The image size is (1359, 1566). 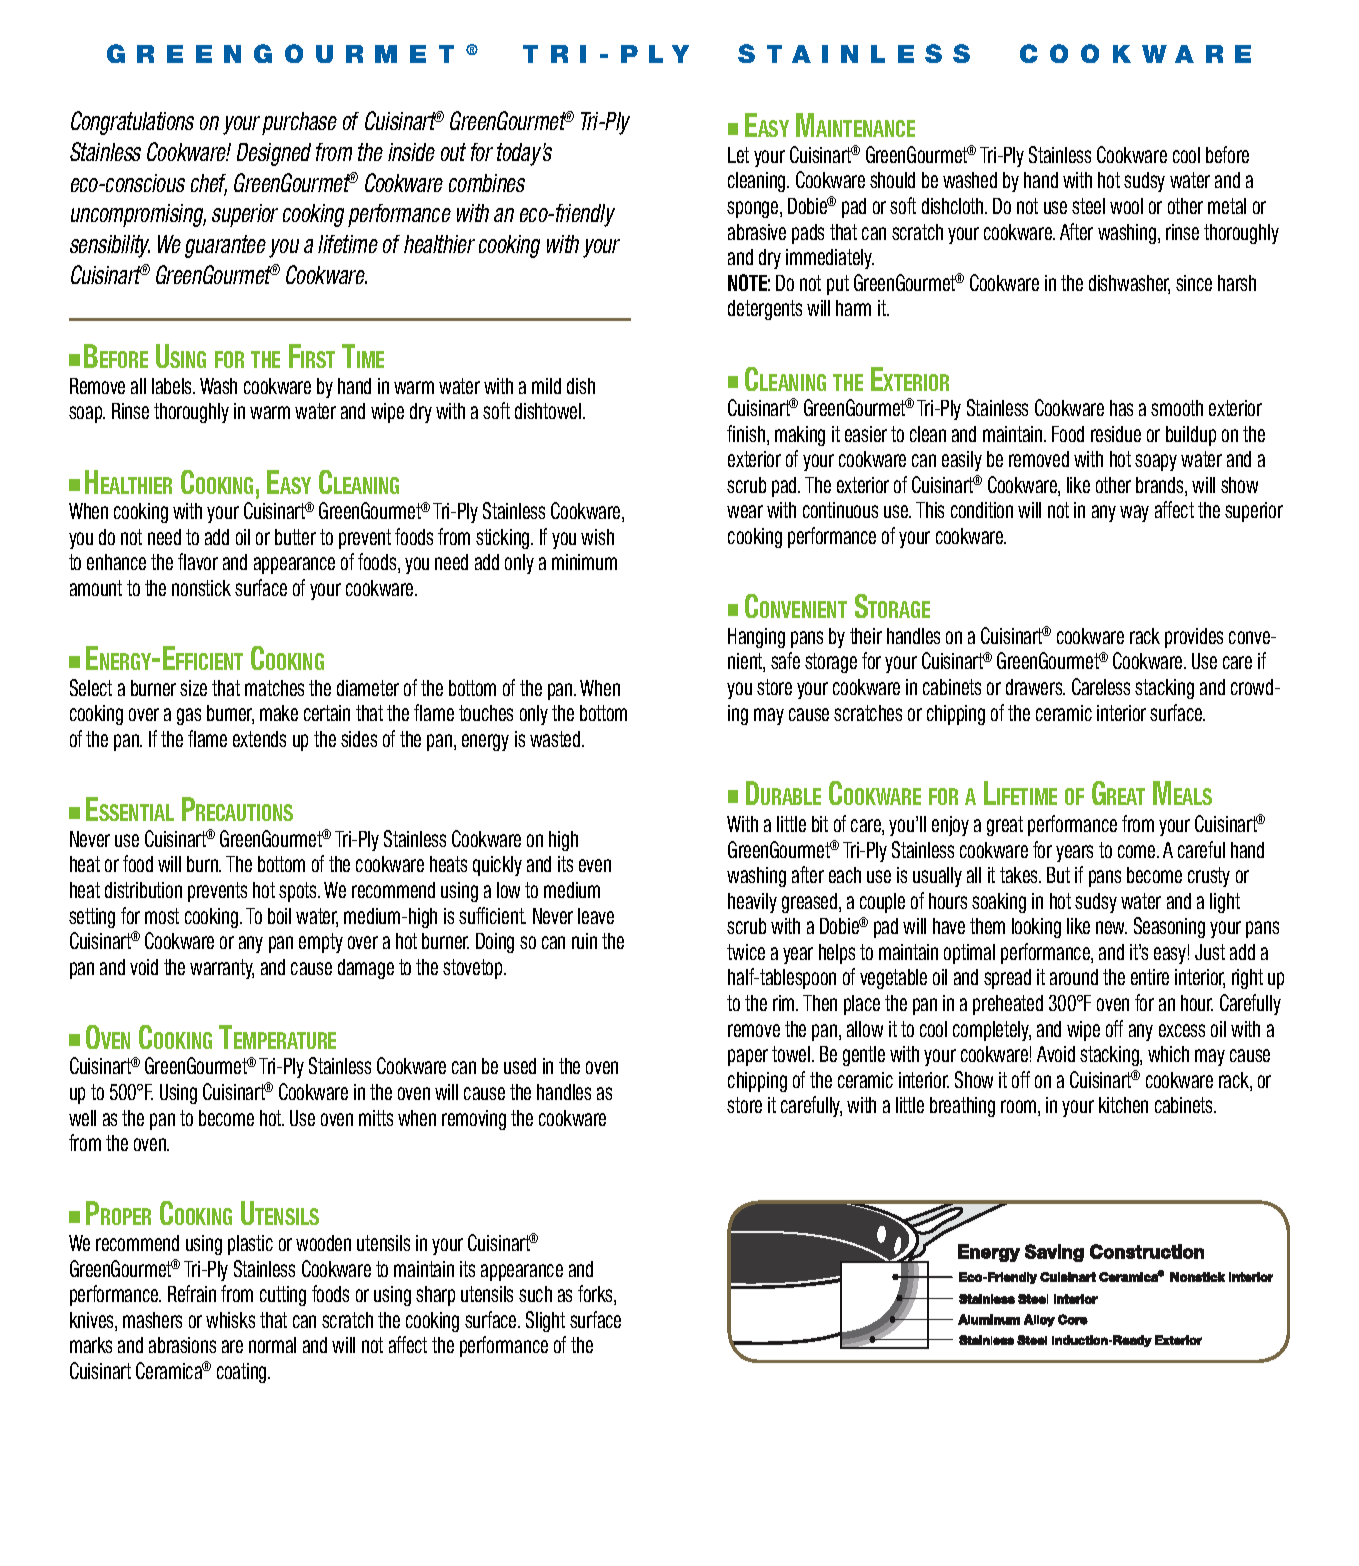 What do you see at coordinates (230, 1320) in the screenshot?
I see `whisks` at bounding box center [230, 1320].
